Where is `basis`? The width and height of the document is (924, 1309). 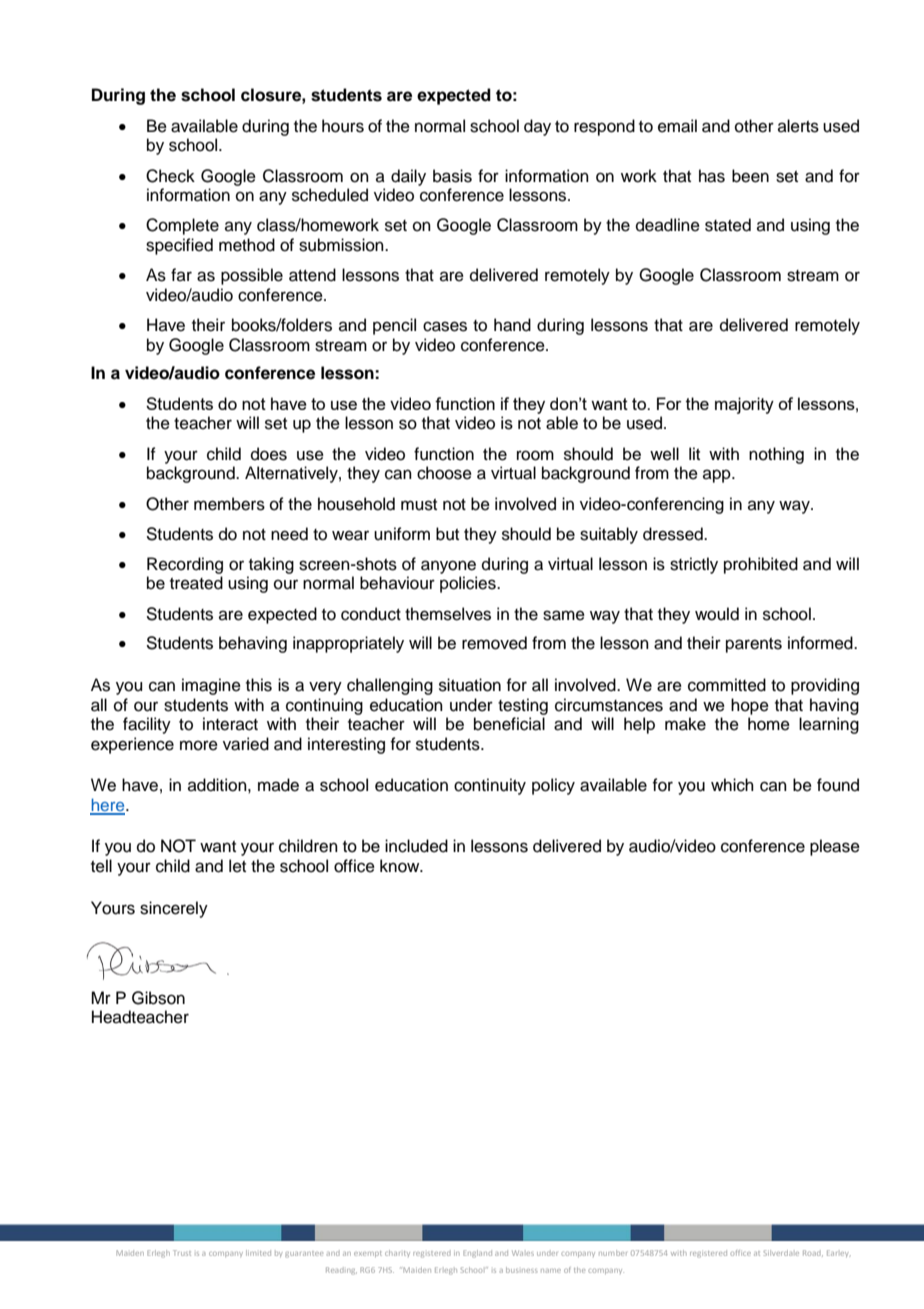
basis is located at coordinates (452, 176).
